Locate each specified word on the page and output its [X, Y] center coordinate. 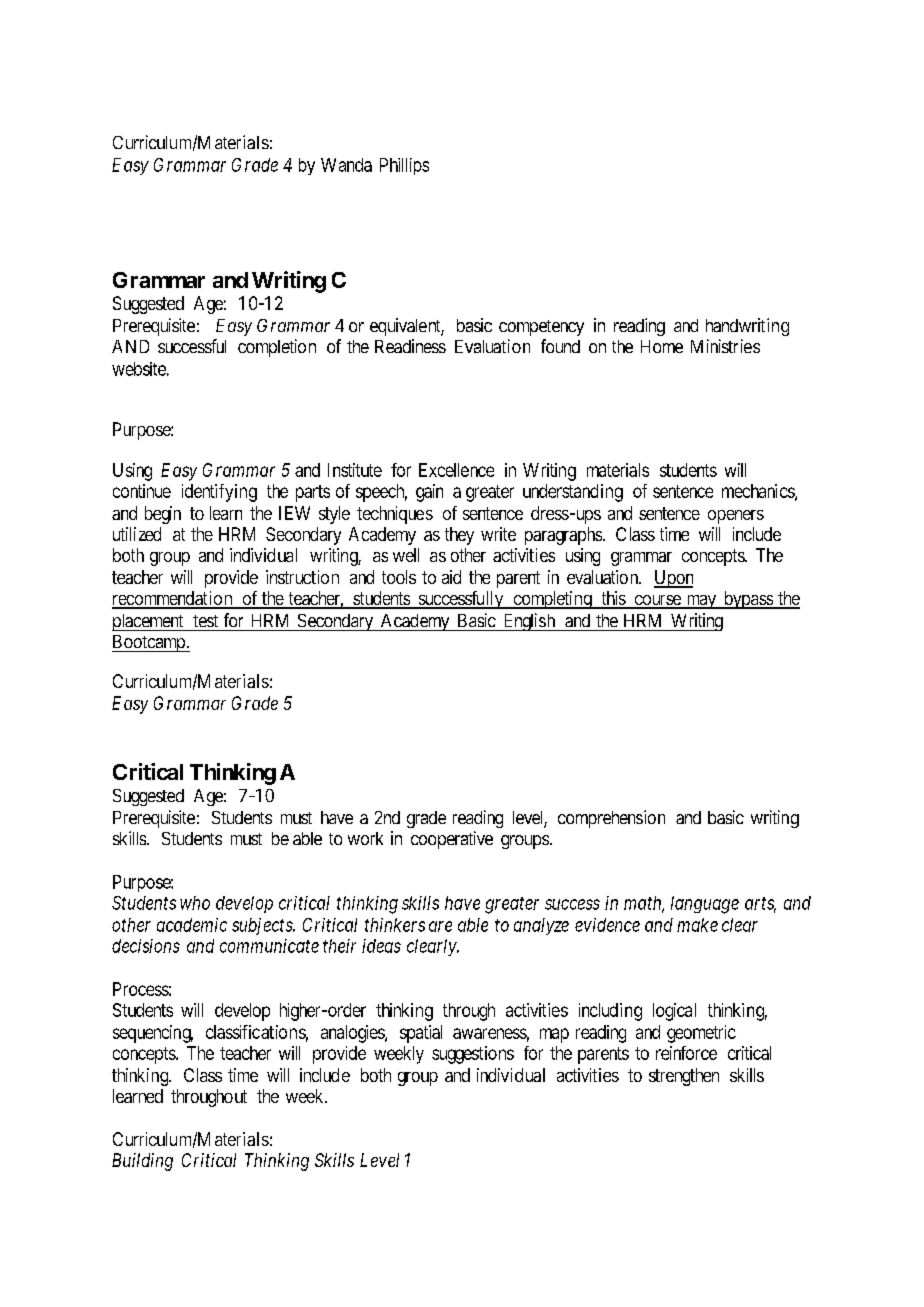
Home [662, 346]
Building [142, 1162]
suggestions [473, 1055]
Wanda [346, 165]
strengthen [684, 1077]
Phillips [404, 166]
